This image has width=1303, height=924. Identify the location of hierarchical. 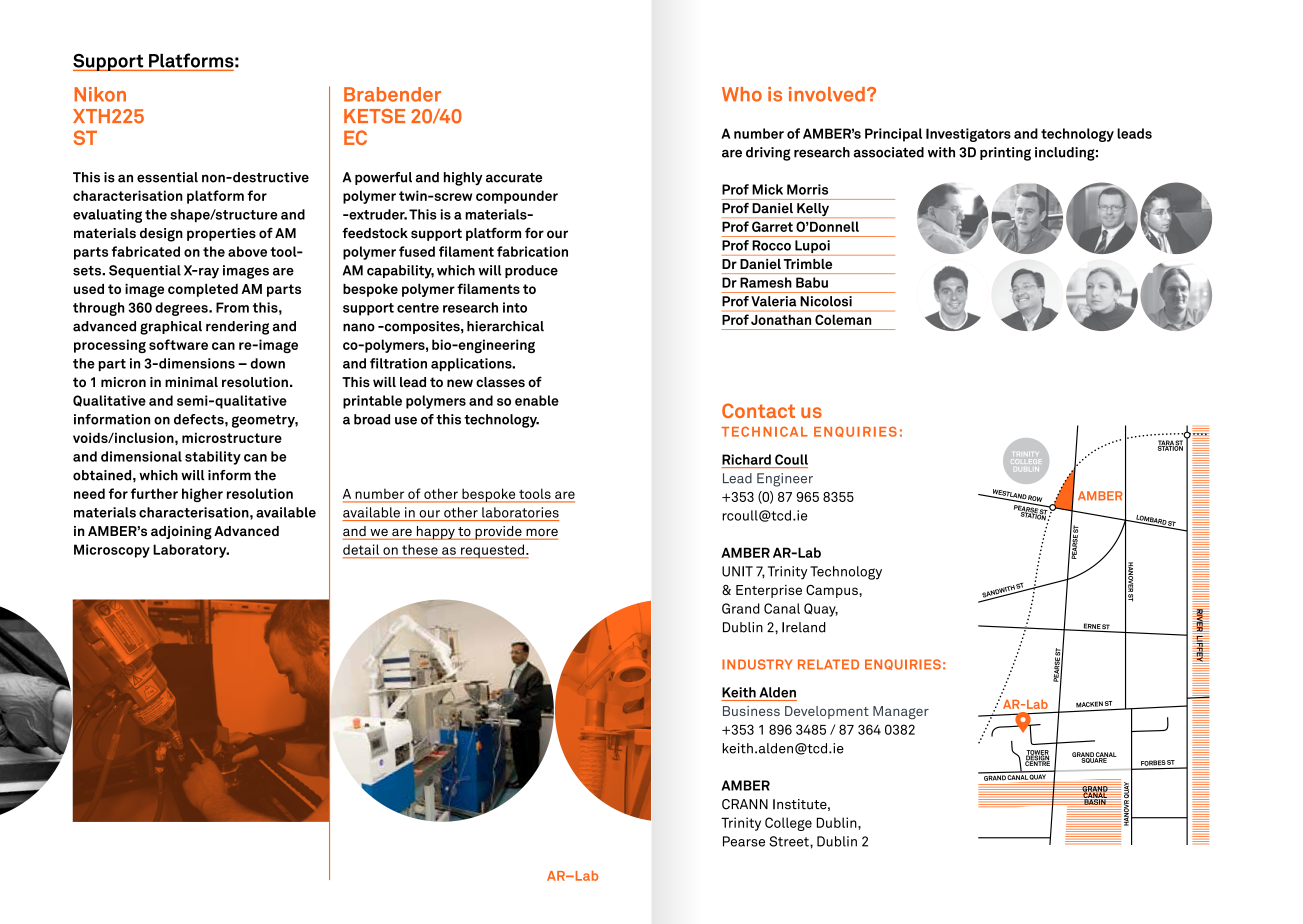
(505, 326).
